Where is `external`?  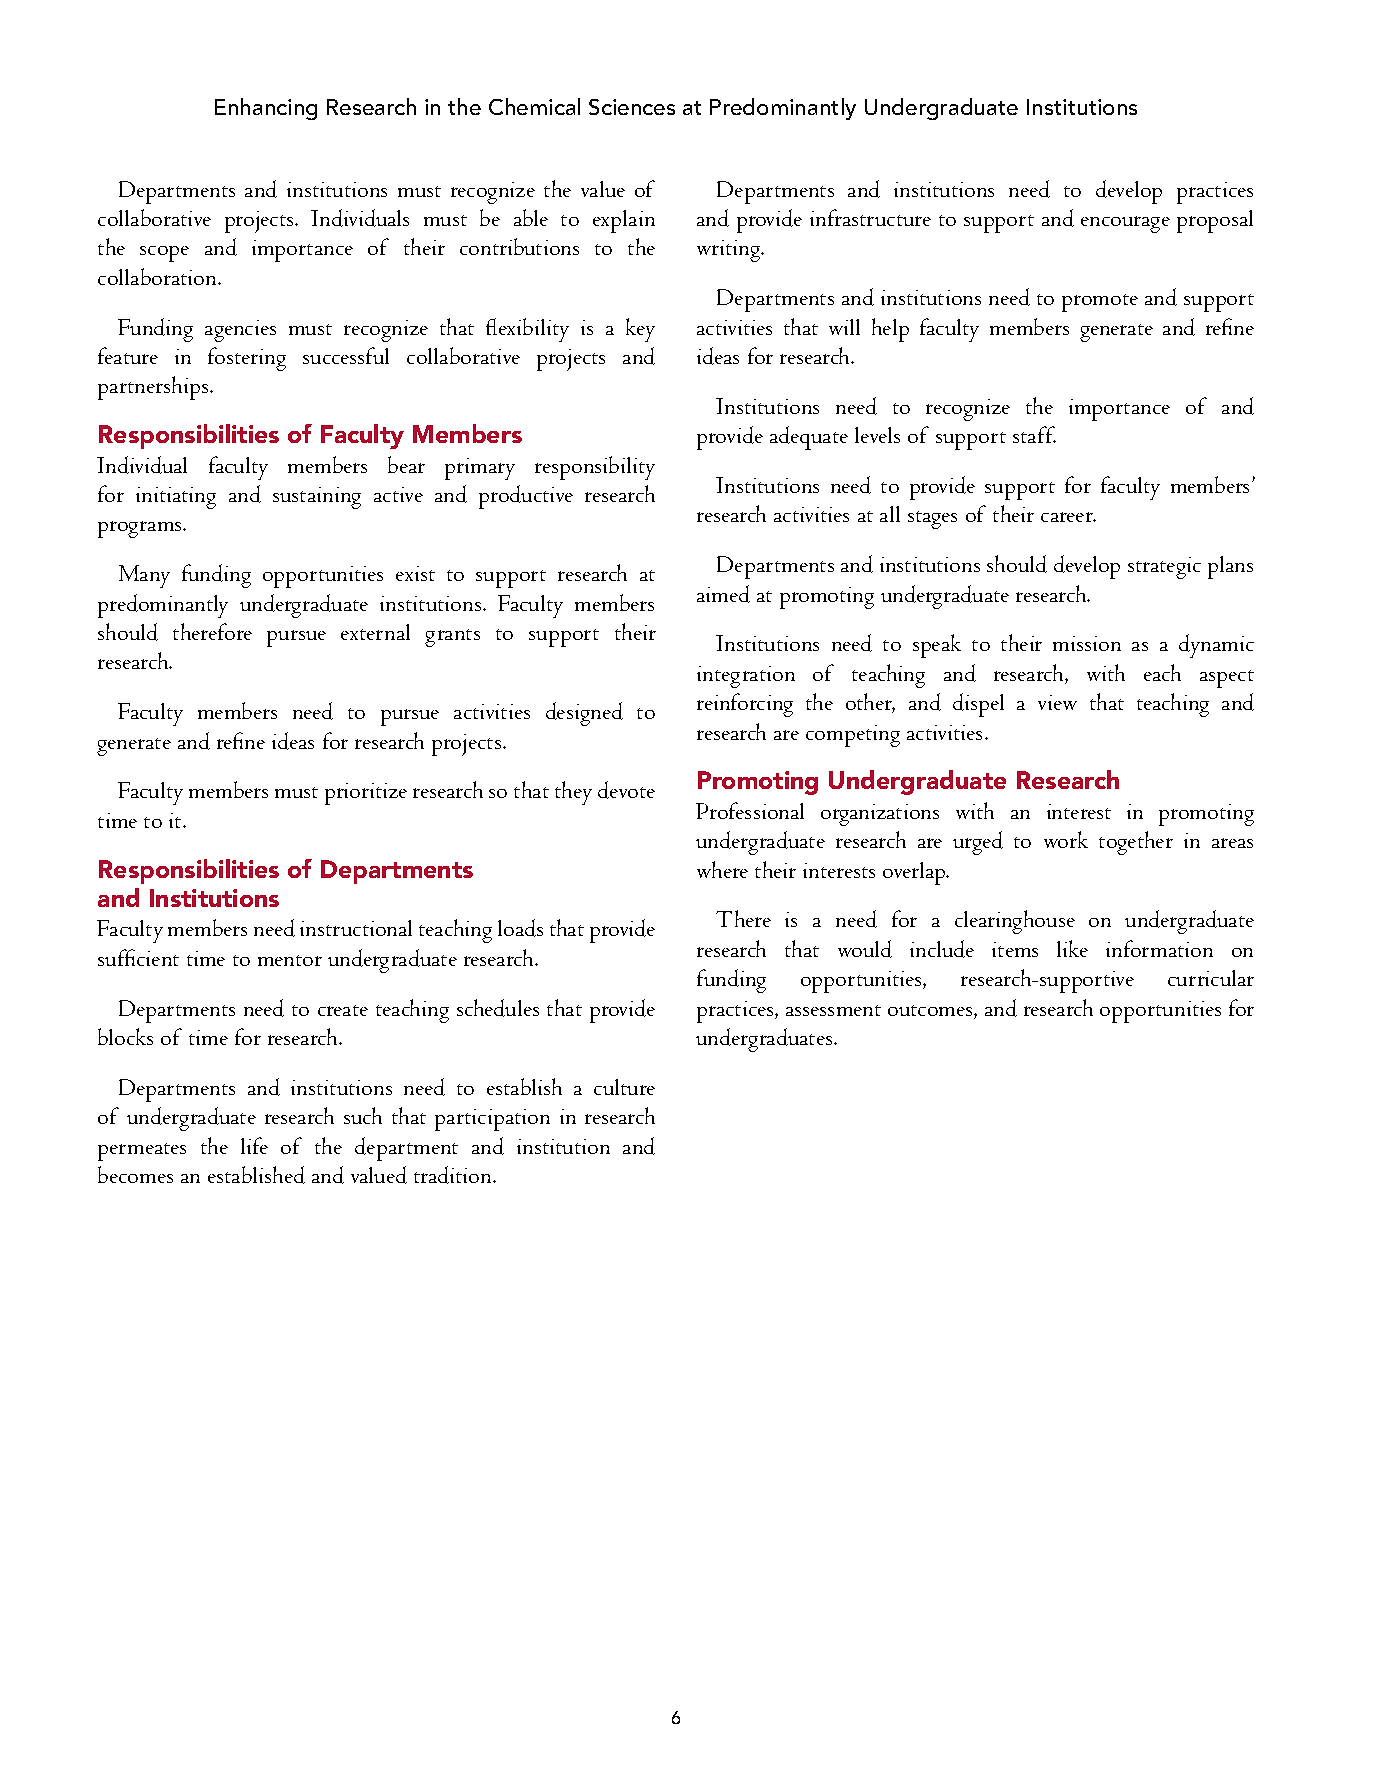
external is located at coordinates (375, 632).
